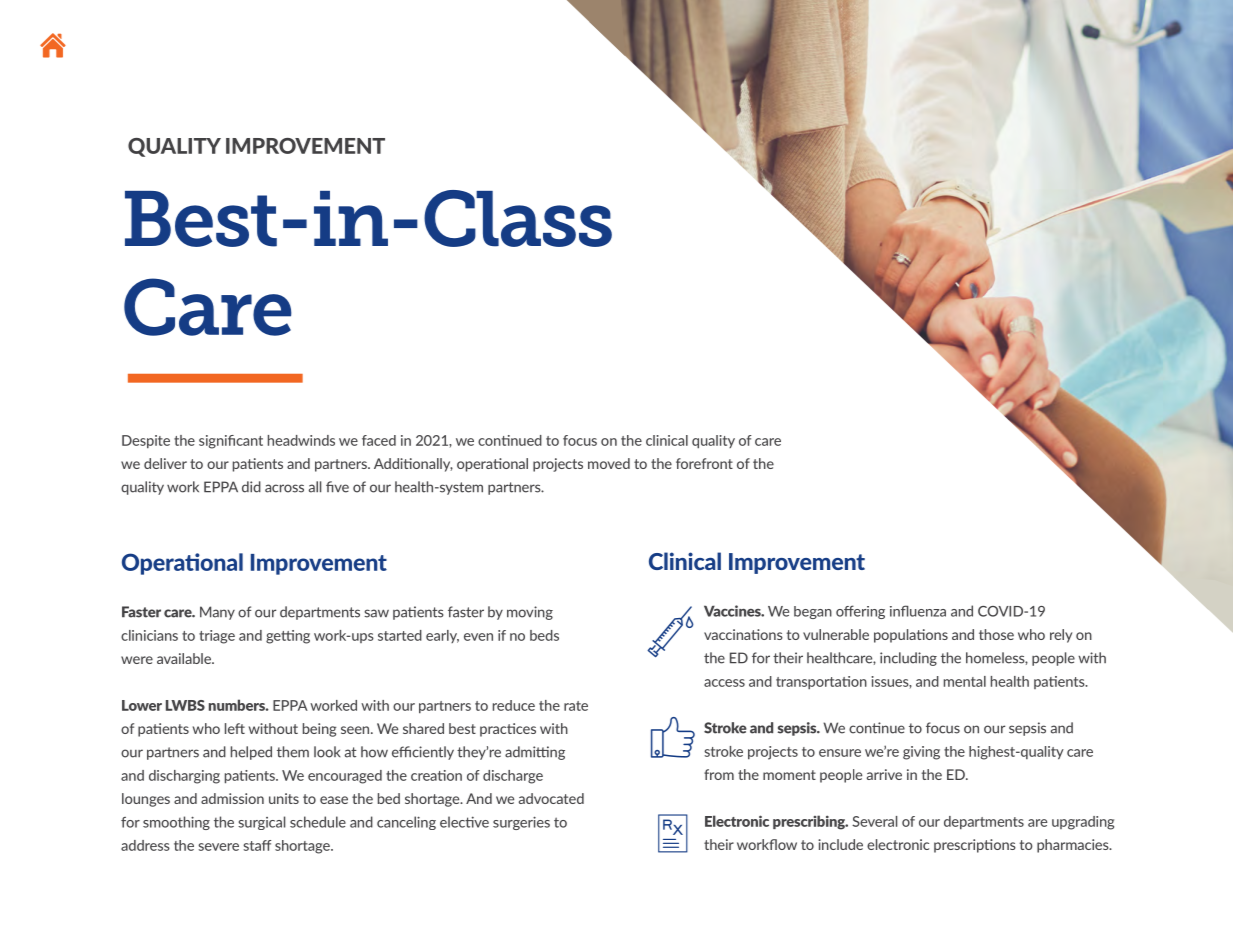 This image has height=952, width=1233. Describe the element at coordinates (921, 753) in the image. I see `giving` at that location.
